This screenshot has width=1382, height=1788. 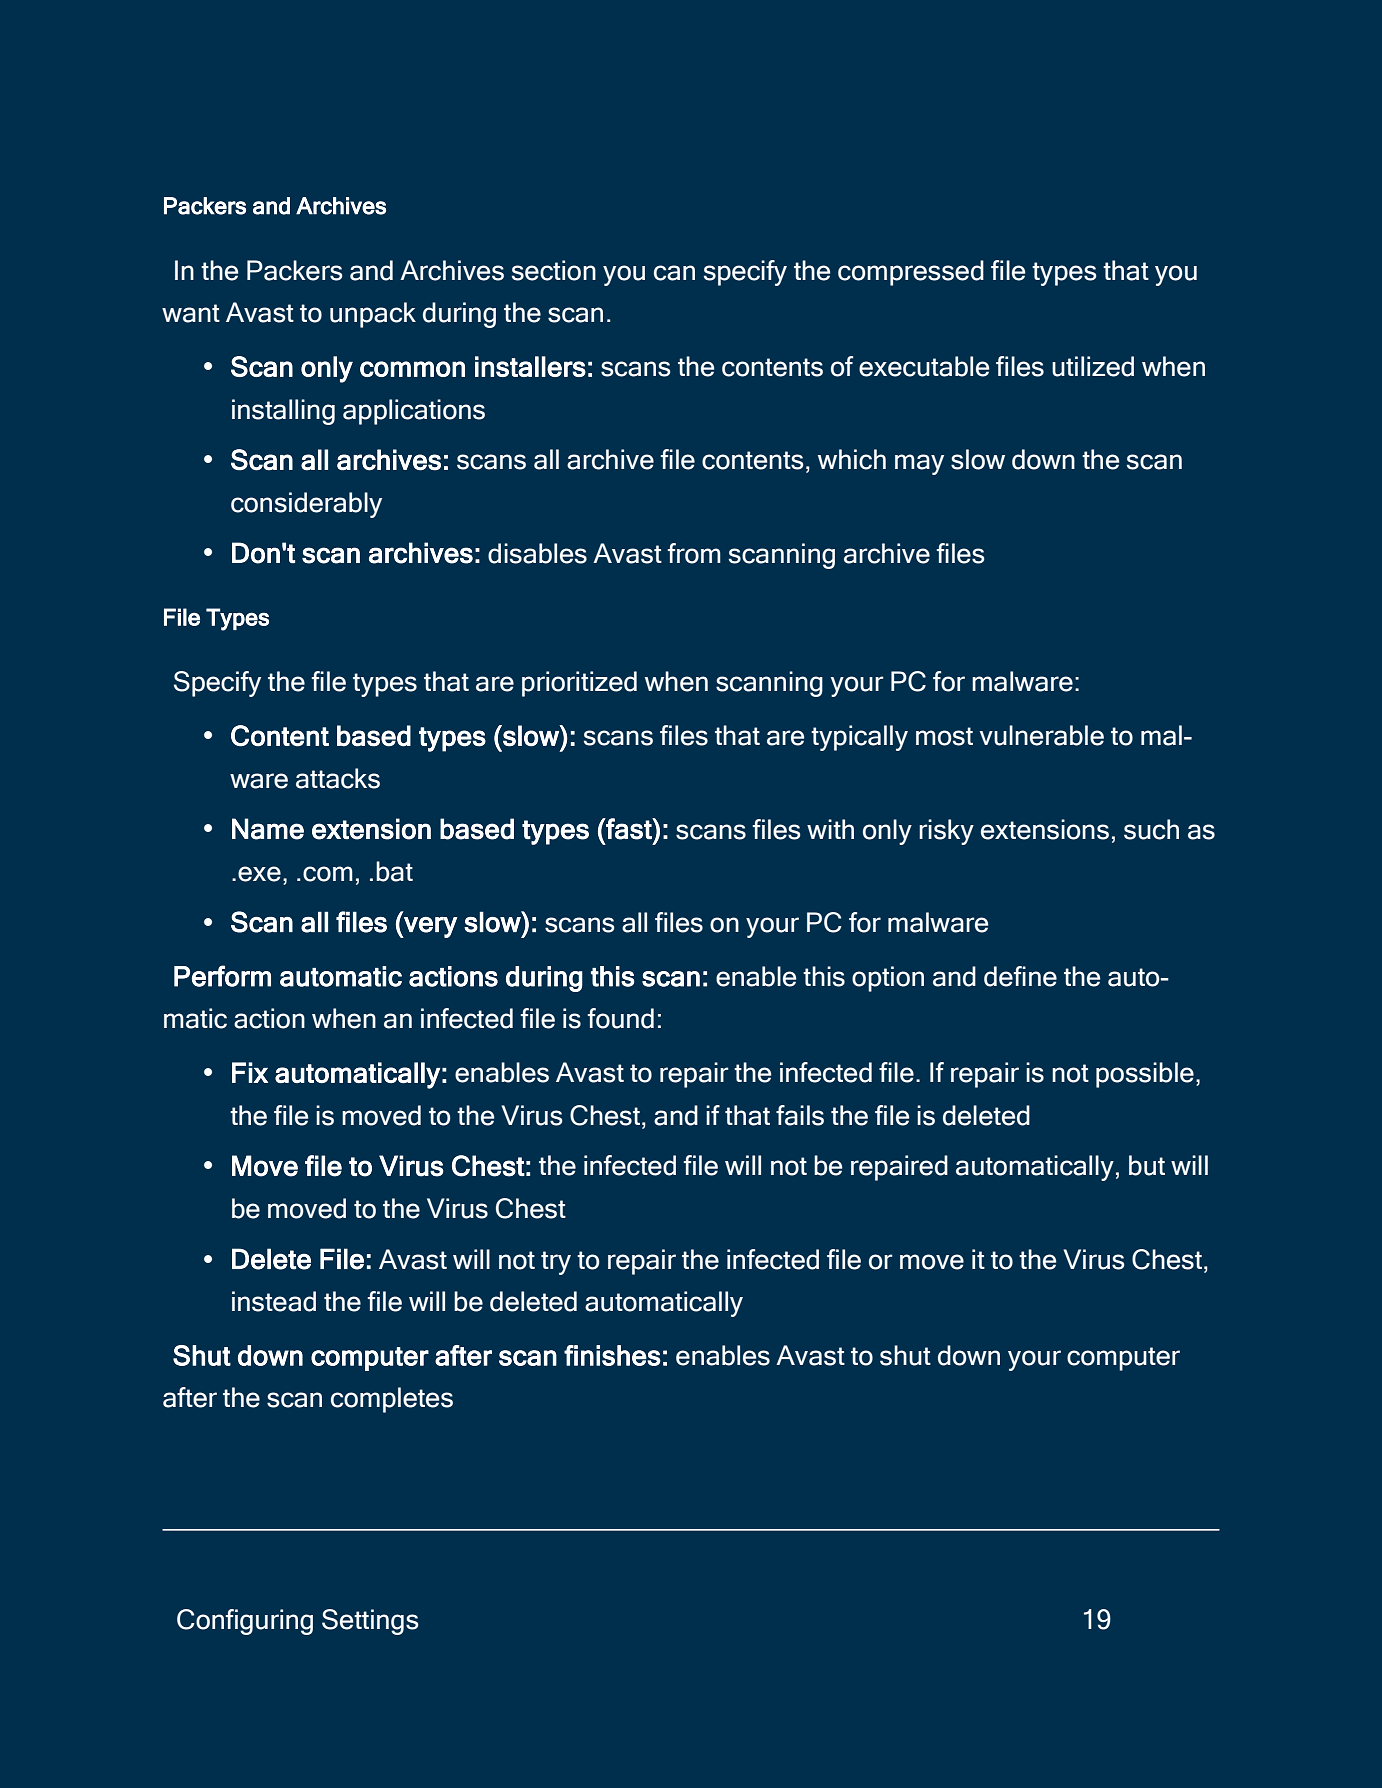 I want to click on unpack, so click(x=373, y=315).
